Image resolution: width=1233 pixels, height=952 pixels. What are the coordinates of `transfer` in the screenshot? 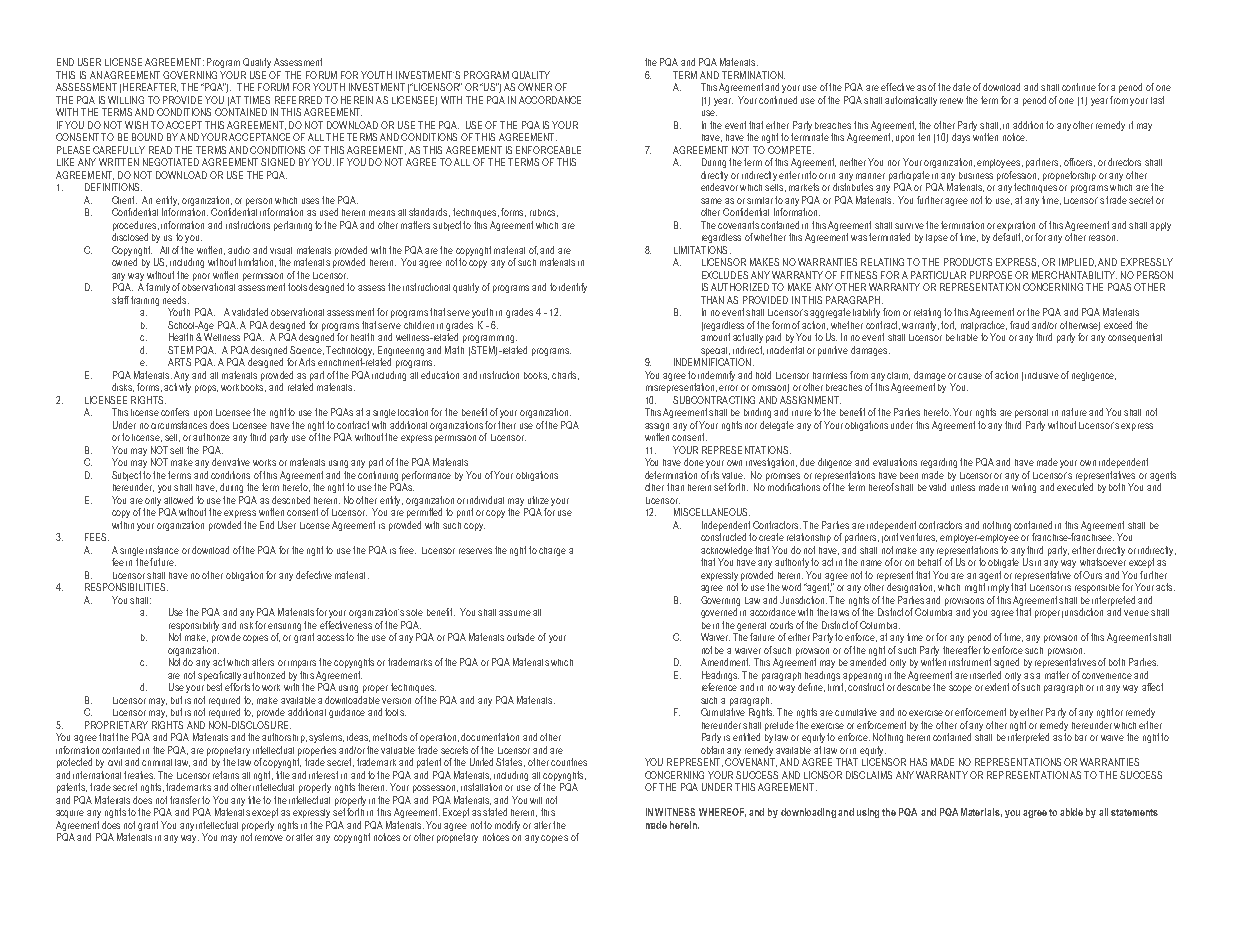 It's located at (185, 800).
